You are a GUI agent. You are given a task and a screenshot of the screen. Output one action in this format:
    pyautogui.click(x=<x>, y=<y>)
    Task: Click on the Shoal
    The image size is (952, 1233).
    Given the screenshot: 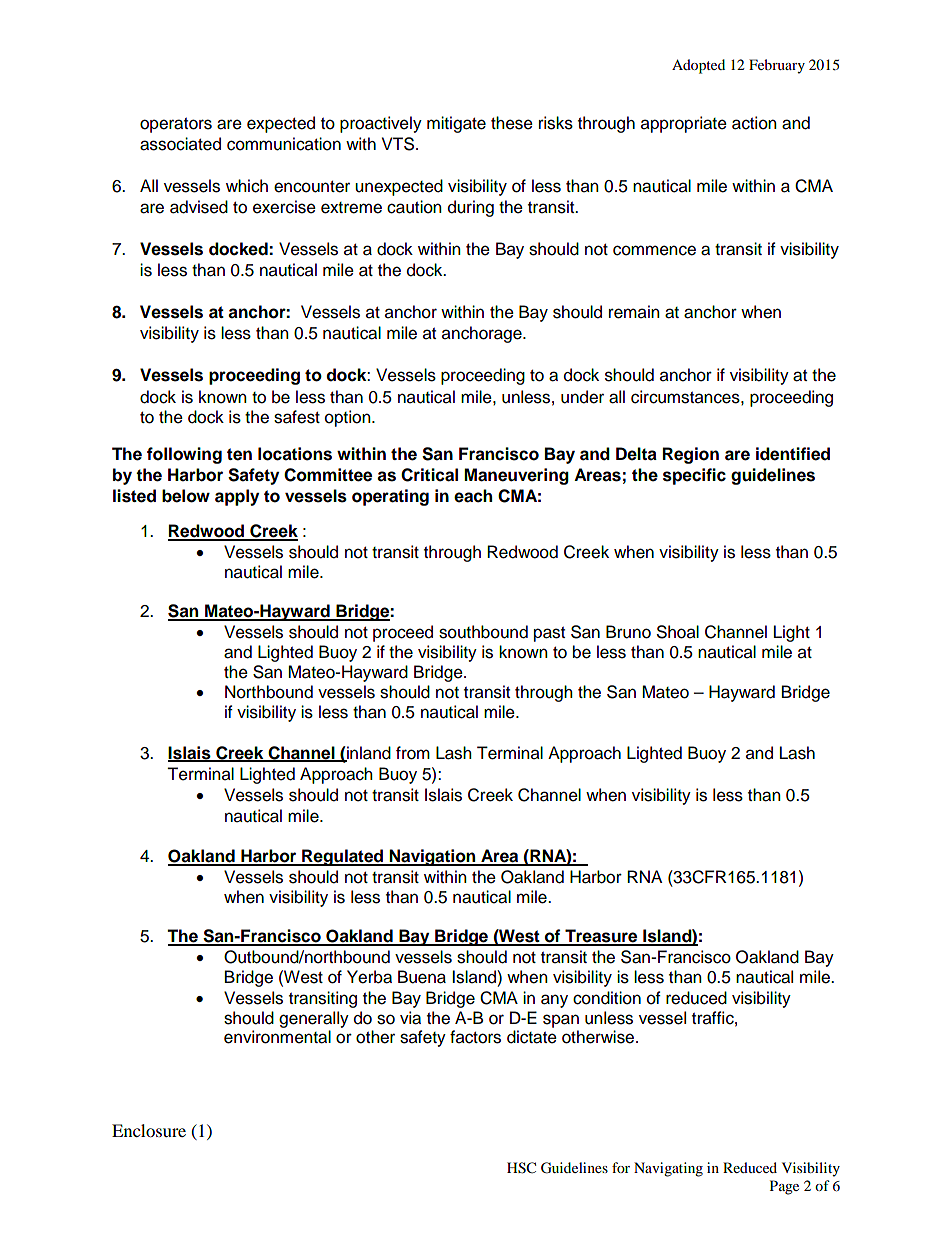 What is the action you would take?
    pyautogui.click(x=678, y=632)
